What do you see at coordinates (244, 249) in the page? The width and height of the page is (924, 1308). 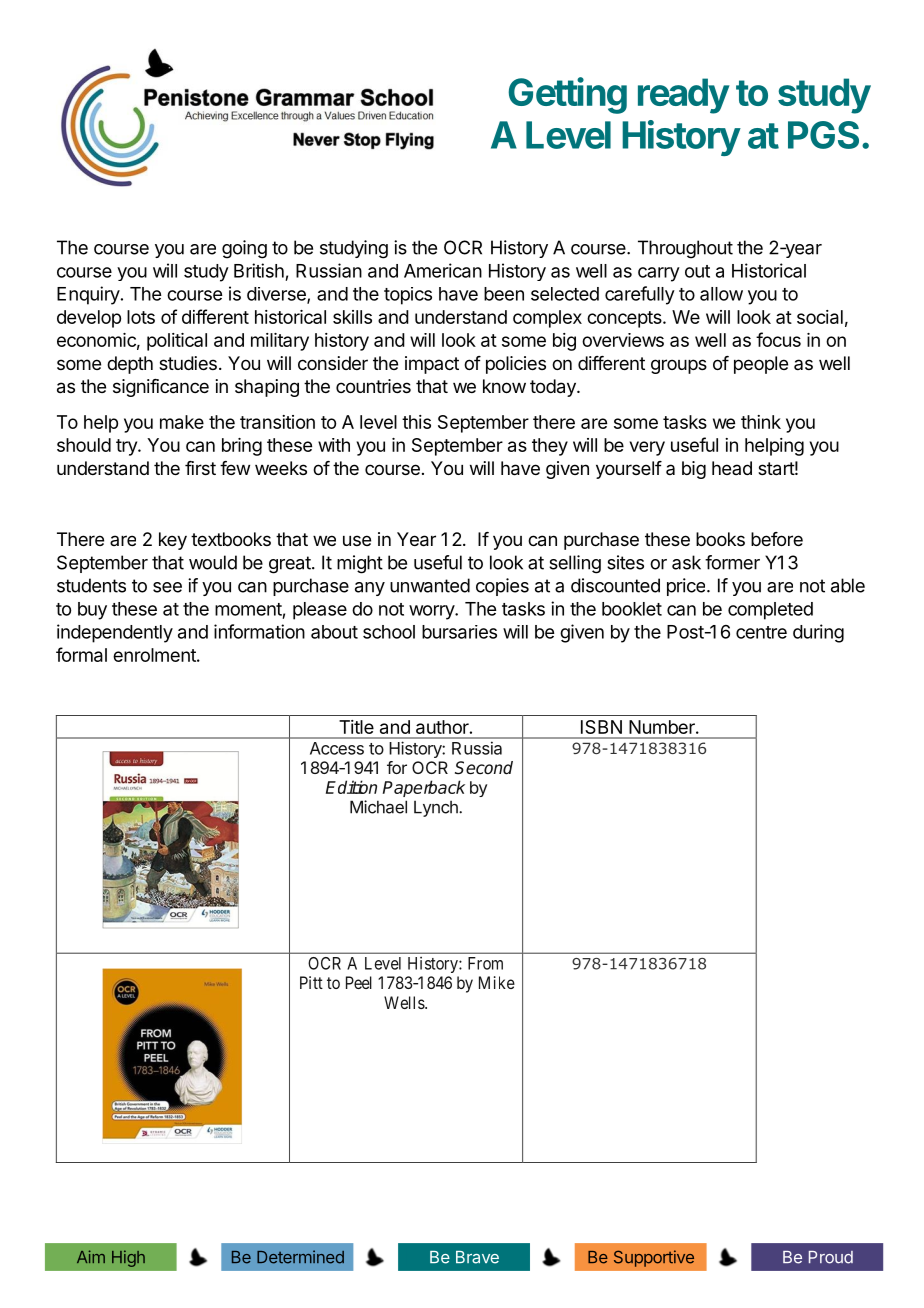 I see `going` at bounding box center [244, 249].
